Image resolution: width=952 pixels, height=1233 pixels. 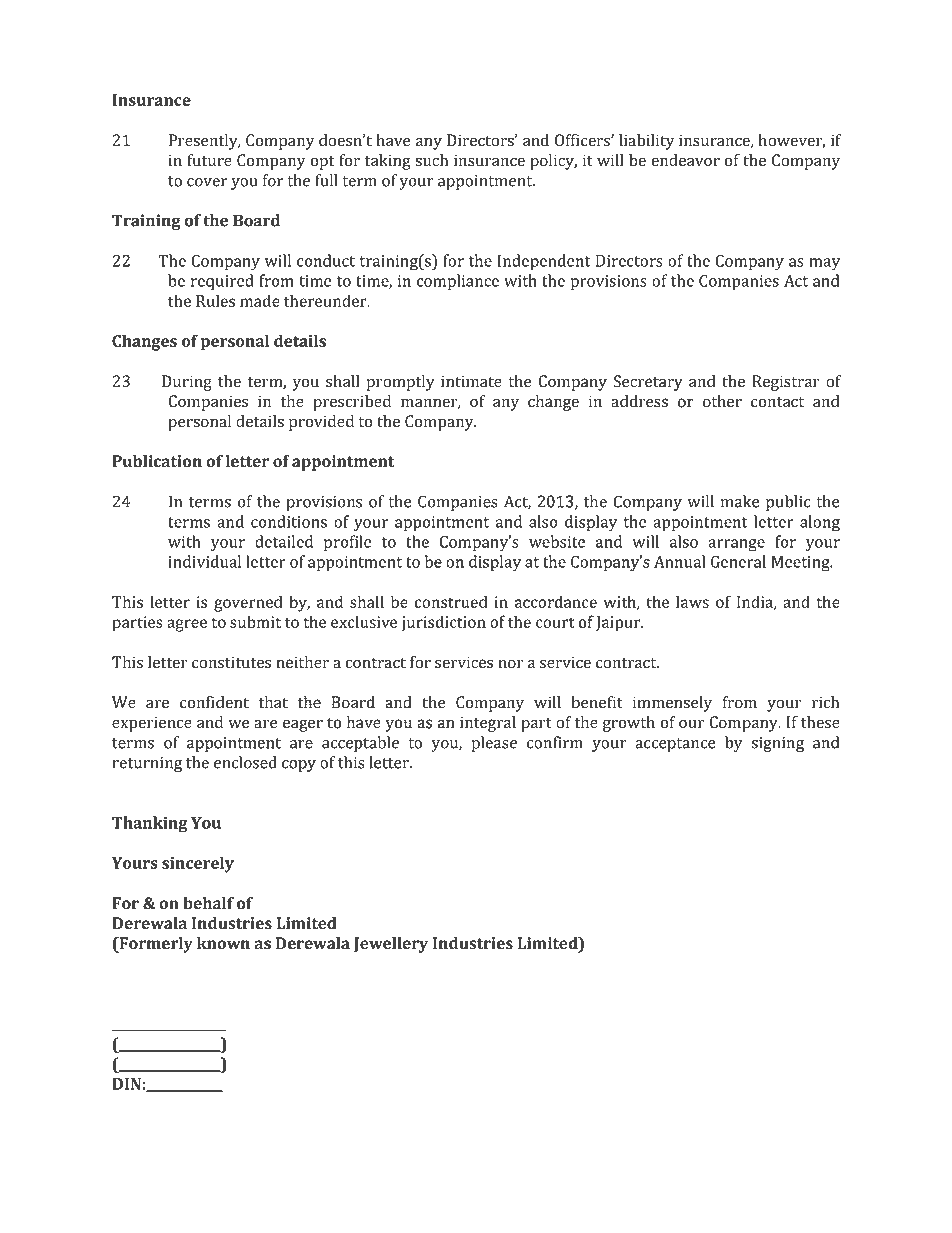 I want to click on website, so click(x=557, y=541).
